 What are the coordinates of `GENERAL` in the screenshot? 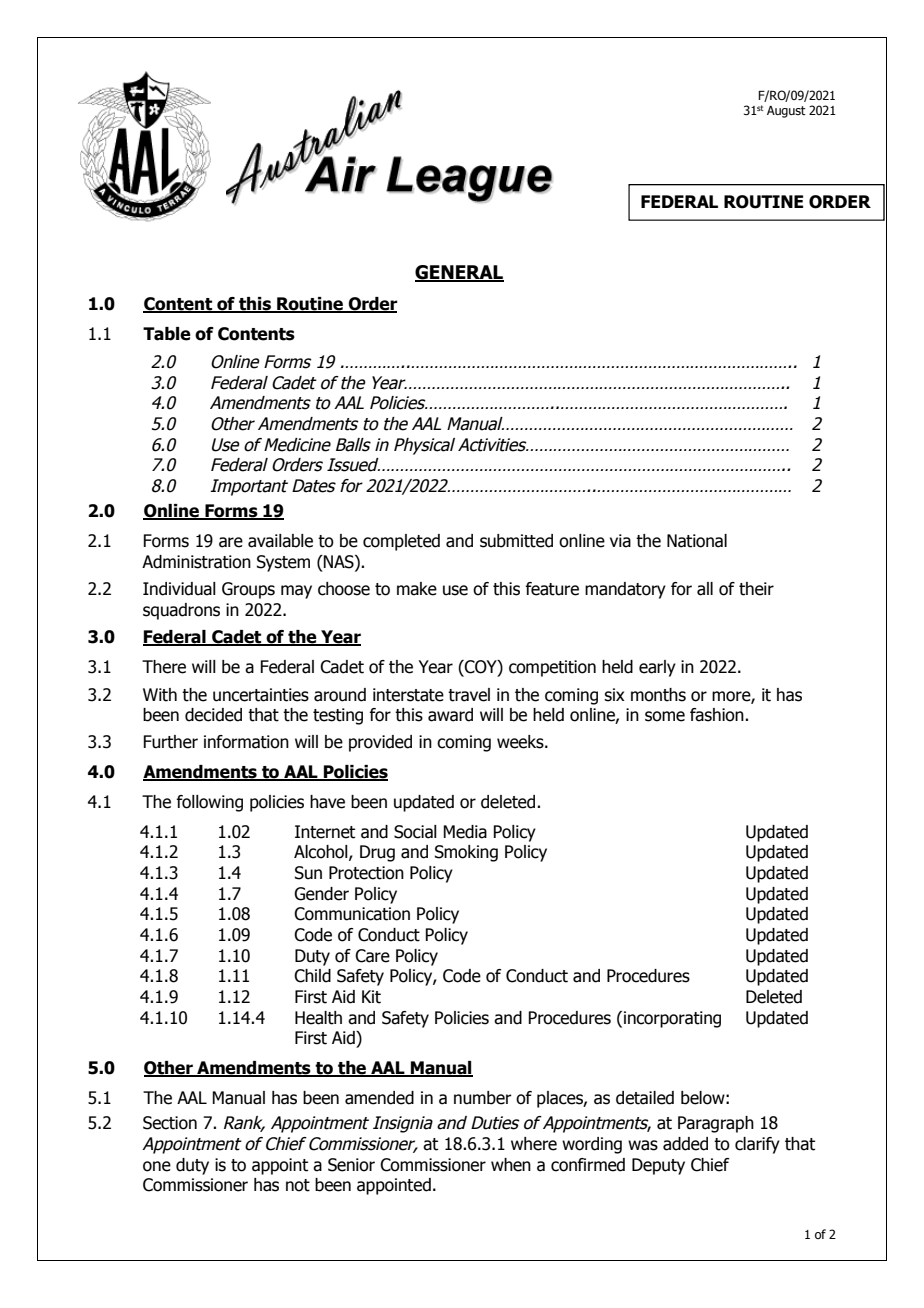 It's located at (459, 273).
